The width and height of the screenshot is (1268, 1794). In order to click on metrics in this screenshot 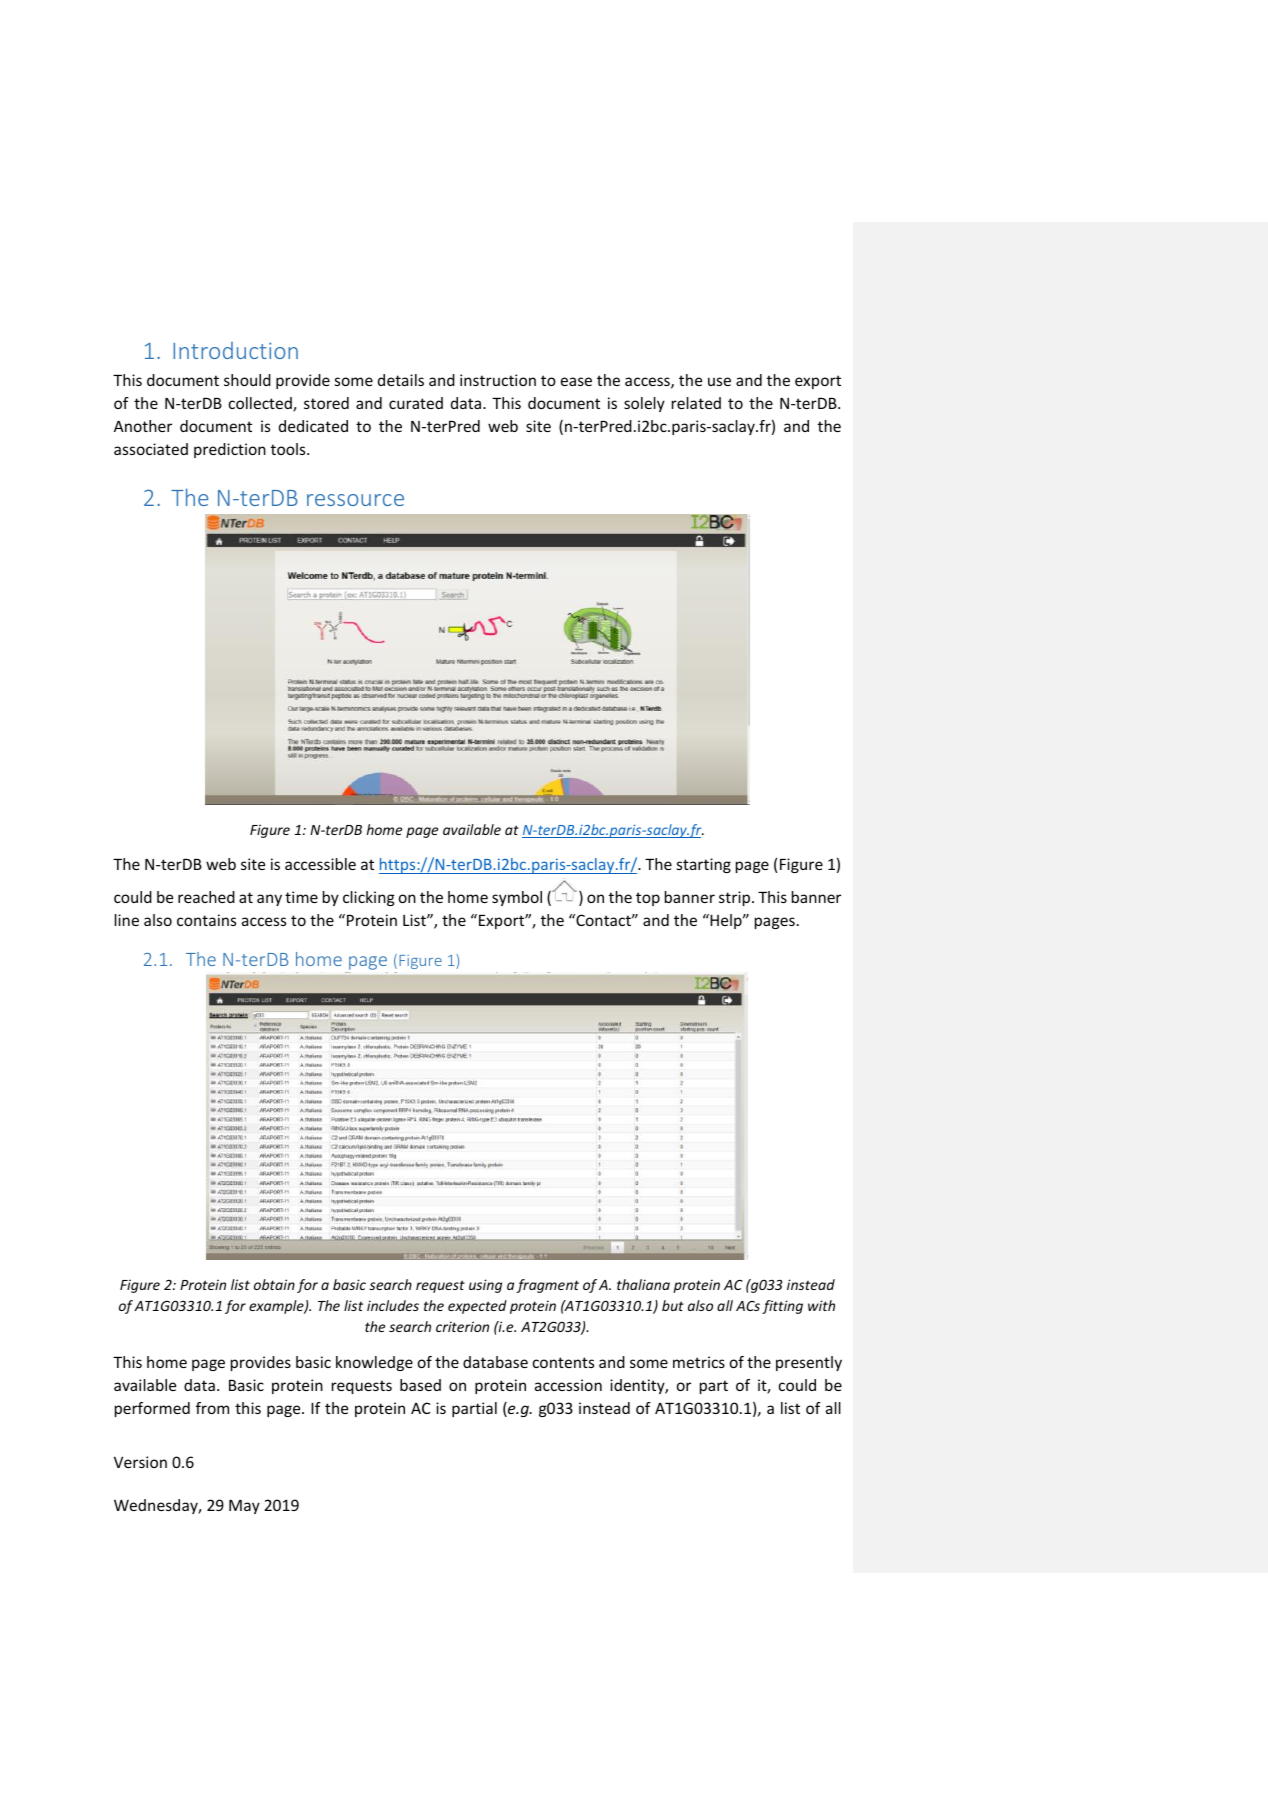, I will do `click(699, 1362)`.
